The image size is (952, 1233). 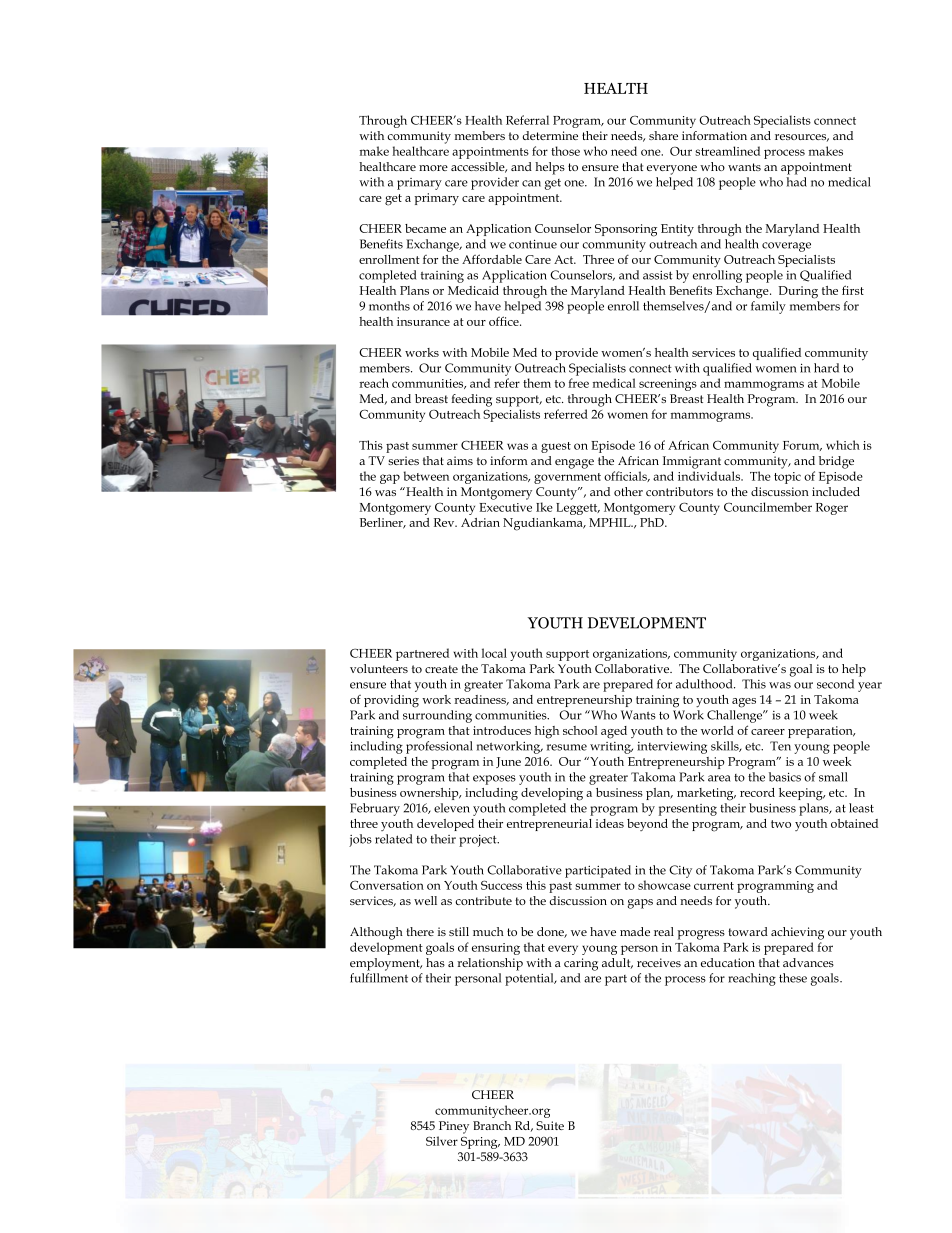 What do you see at coordinates (826, 368) in the screenshot?
I see `hard` at bounding box center [826, 368].
